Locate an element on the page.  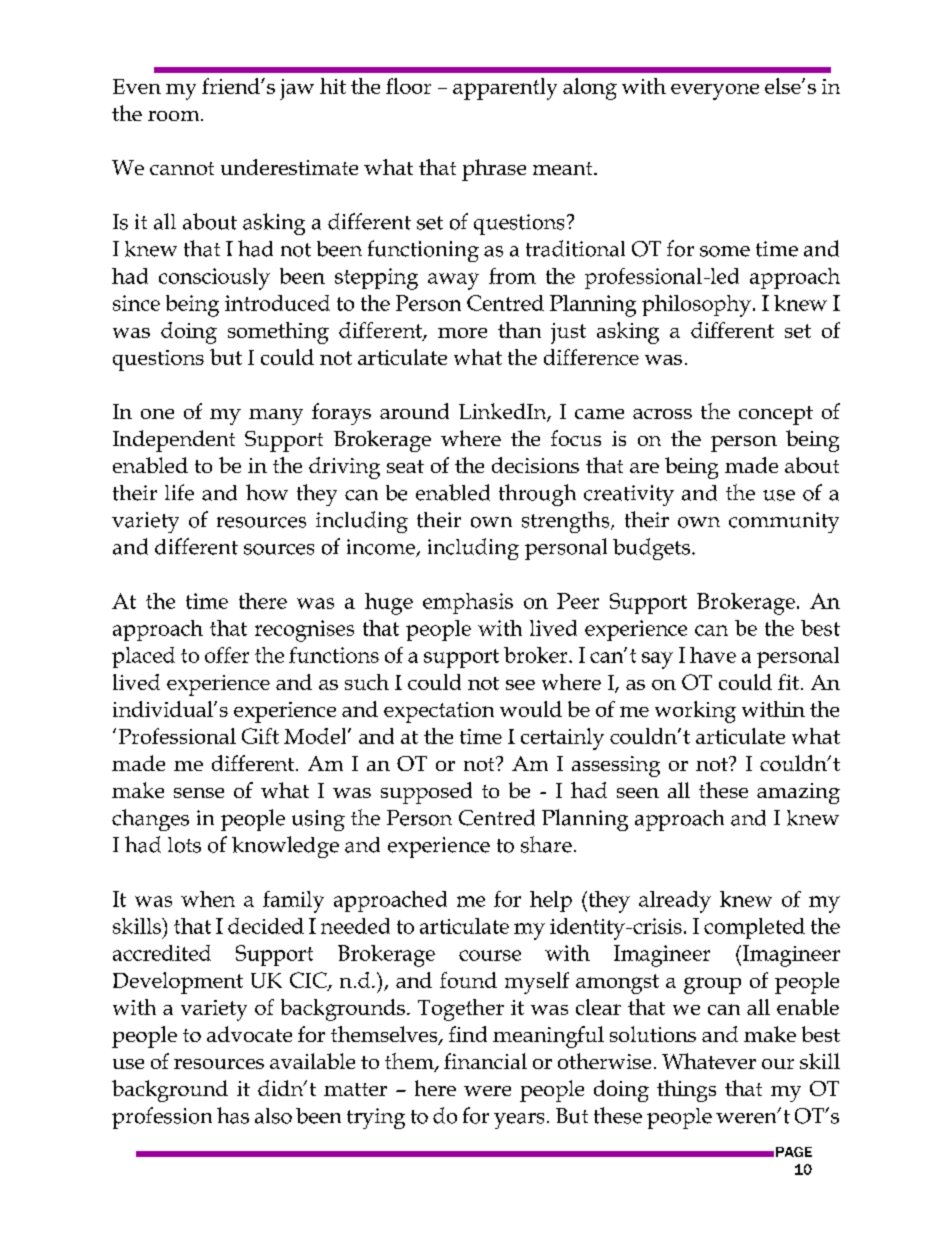
emphasis is located at coordinates (468, 603).
